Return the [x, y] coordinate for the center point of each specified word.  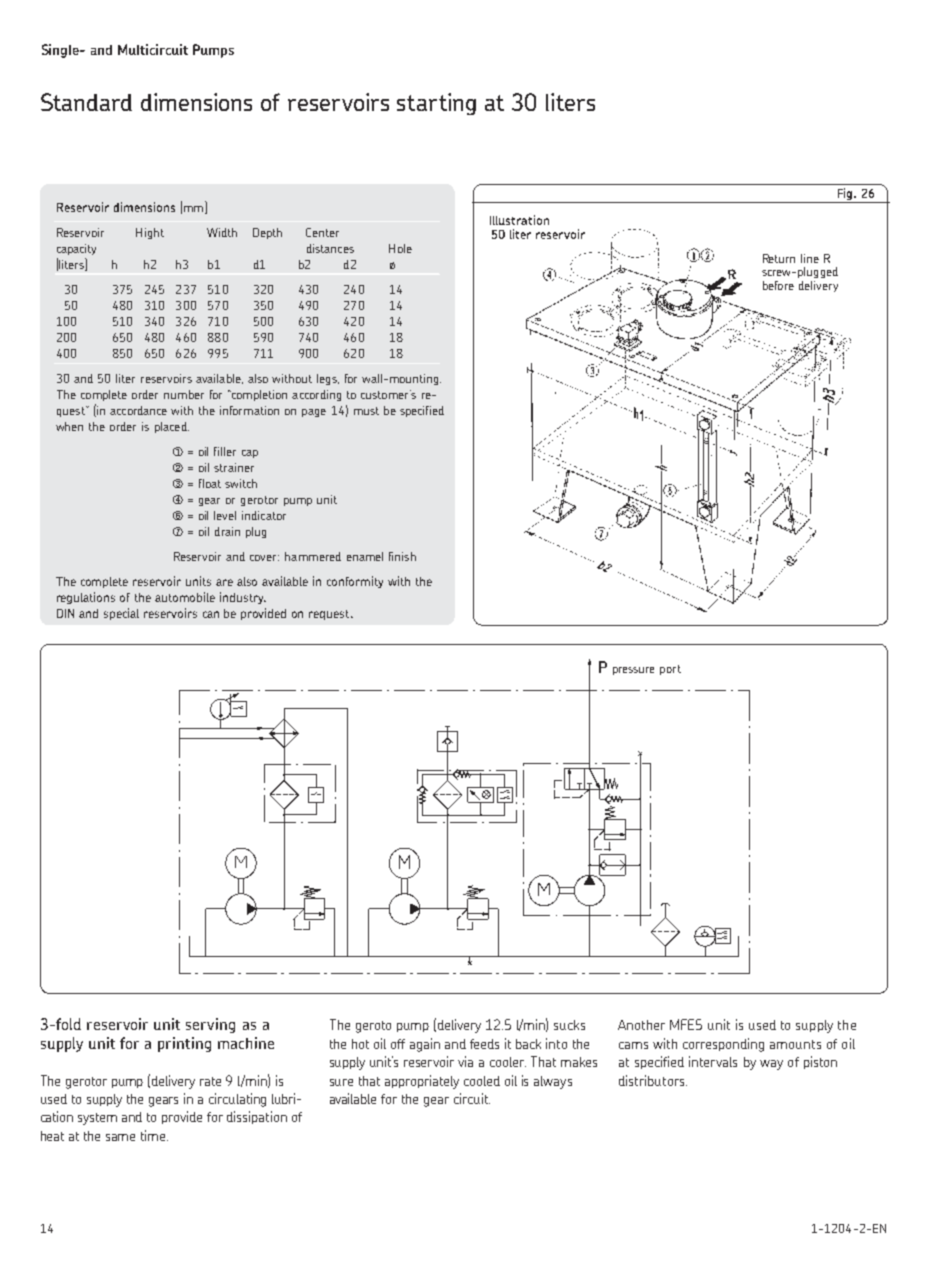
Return [779, 258]
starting [436, 104]
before [778, 285]
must [366, 411]
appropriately [422, 1082]
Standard [86, 102]
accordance [138, 410]
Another [641, 1025]
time [154, 1135]
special [121, 614]
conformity [355, 582]
